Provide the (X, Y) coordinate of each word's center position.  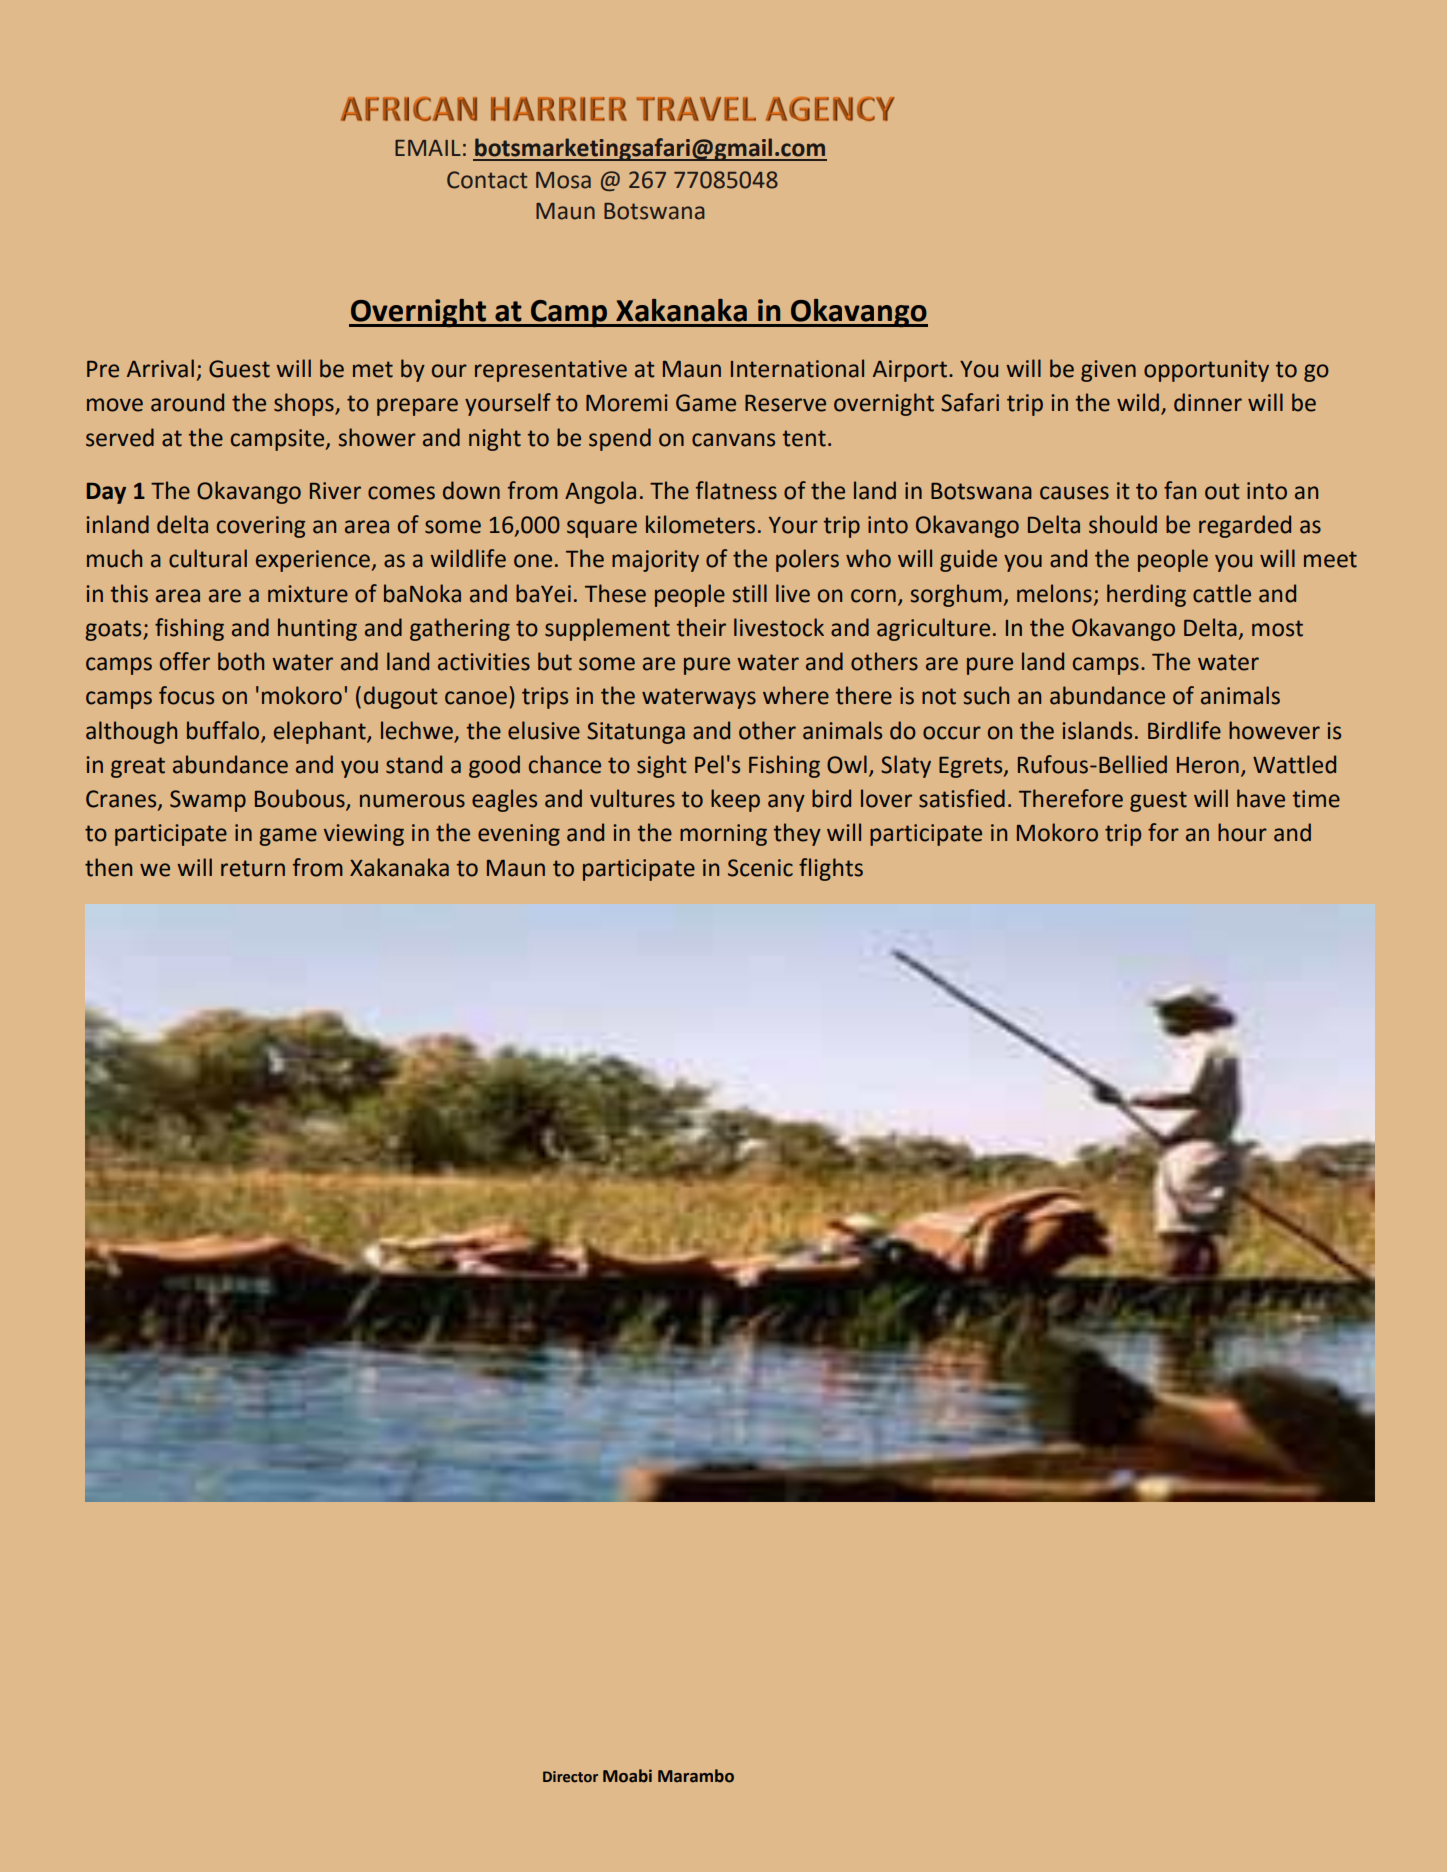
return (253, 868)
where (796, 695)
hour (1242, 832)
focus (186, 695)
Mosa (563, 180)
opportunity (1206, 371)
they (797, 834)
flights (831, 869)
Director (570, 1777)
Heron (1208, 765)
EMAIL (428, 148)
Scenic (760, 868)
